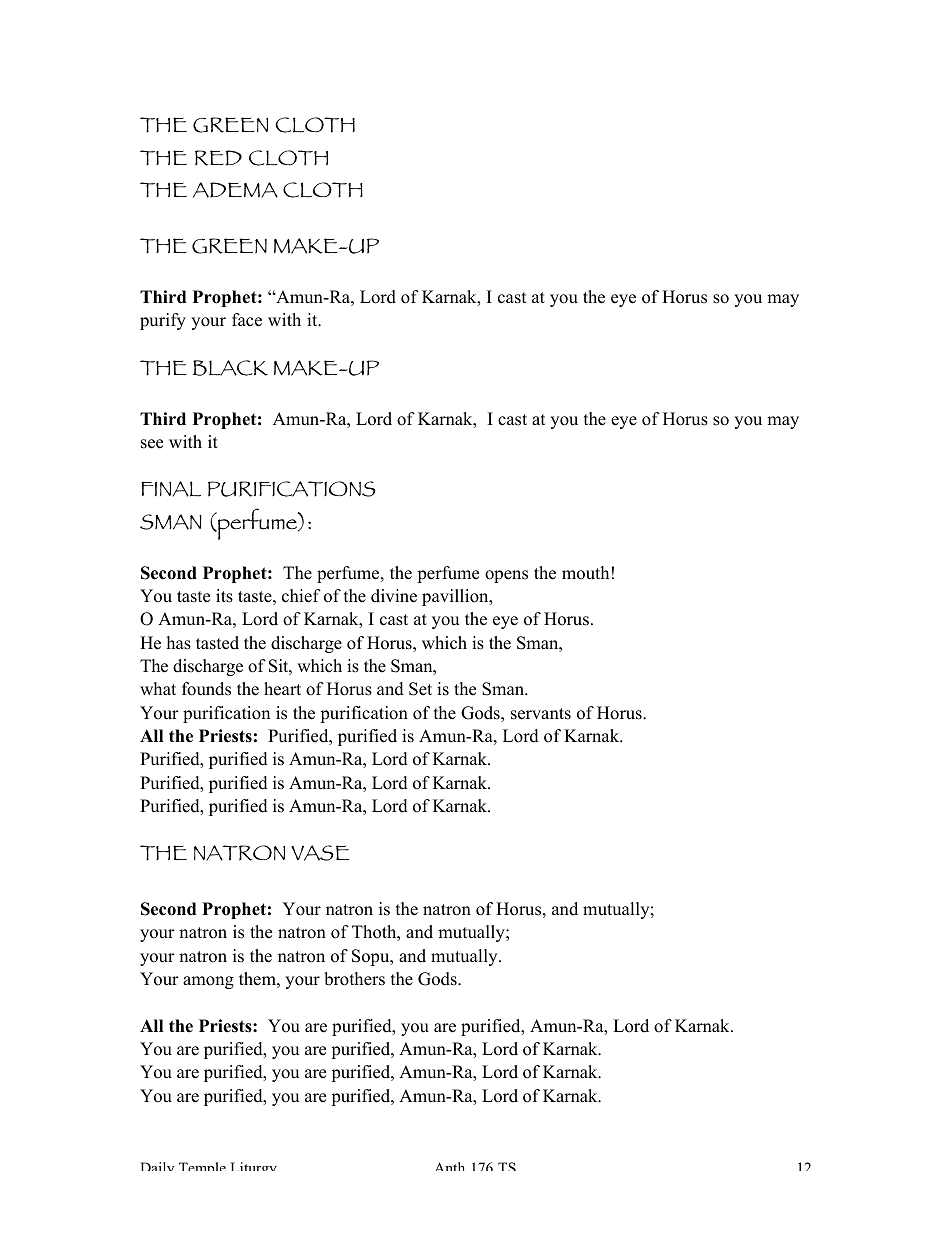  I want to click on face, so click(247, 320).
